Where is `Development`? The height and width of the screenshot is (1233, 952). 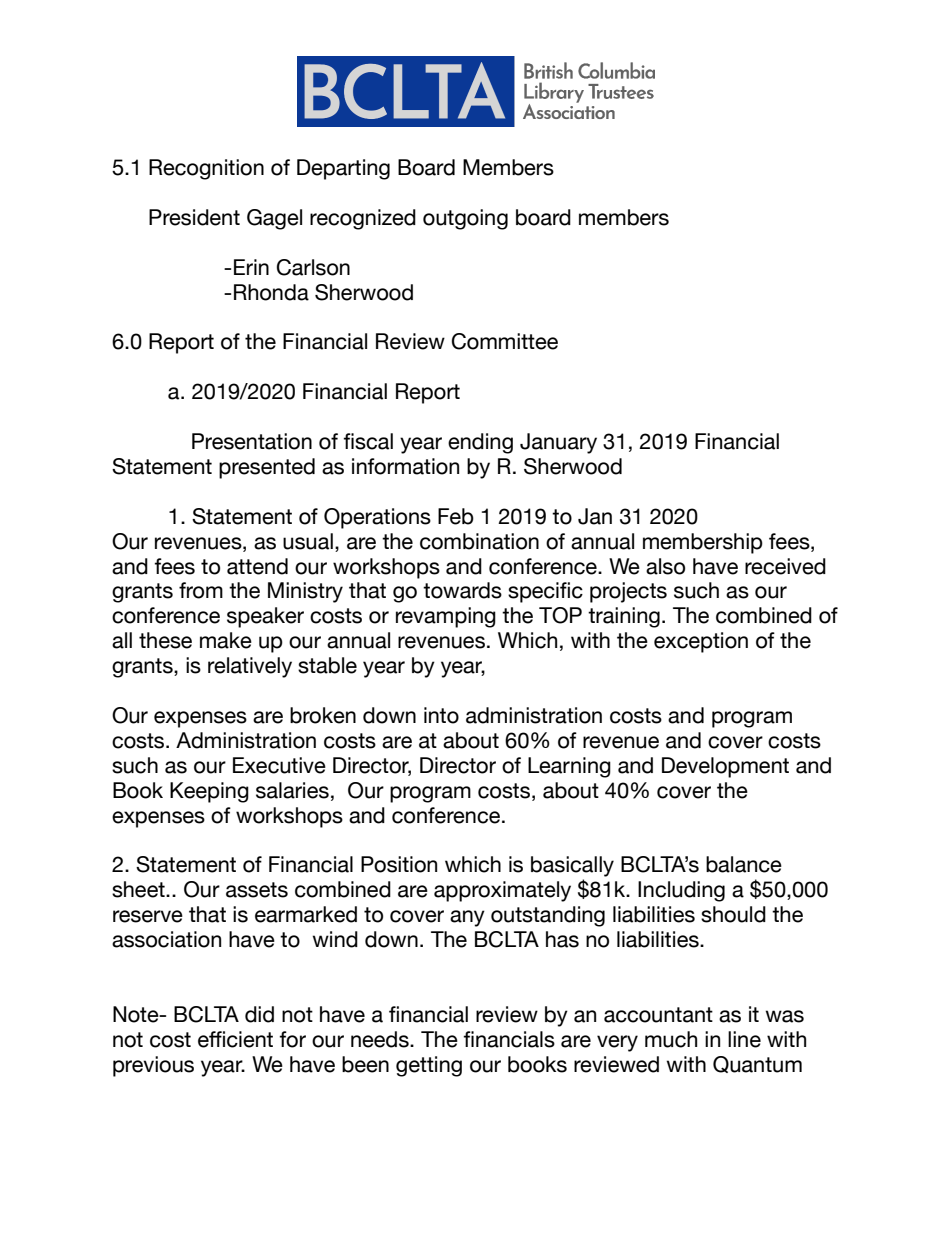
Development is located at coordinates (725, 767).
